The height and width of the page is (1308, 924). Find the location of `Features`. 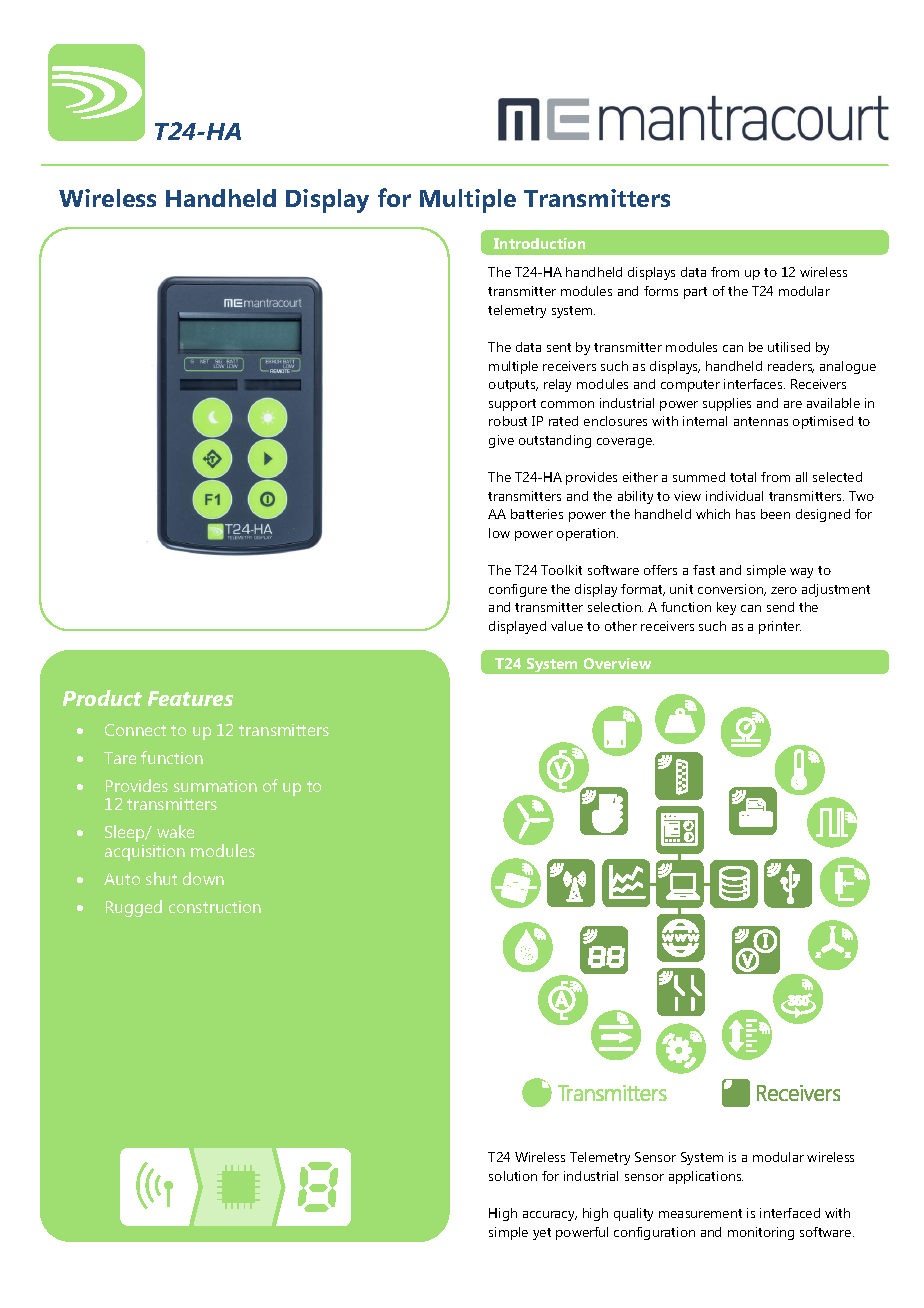

Features is located at coordinates (190, 698).
